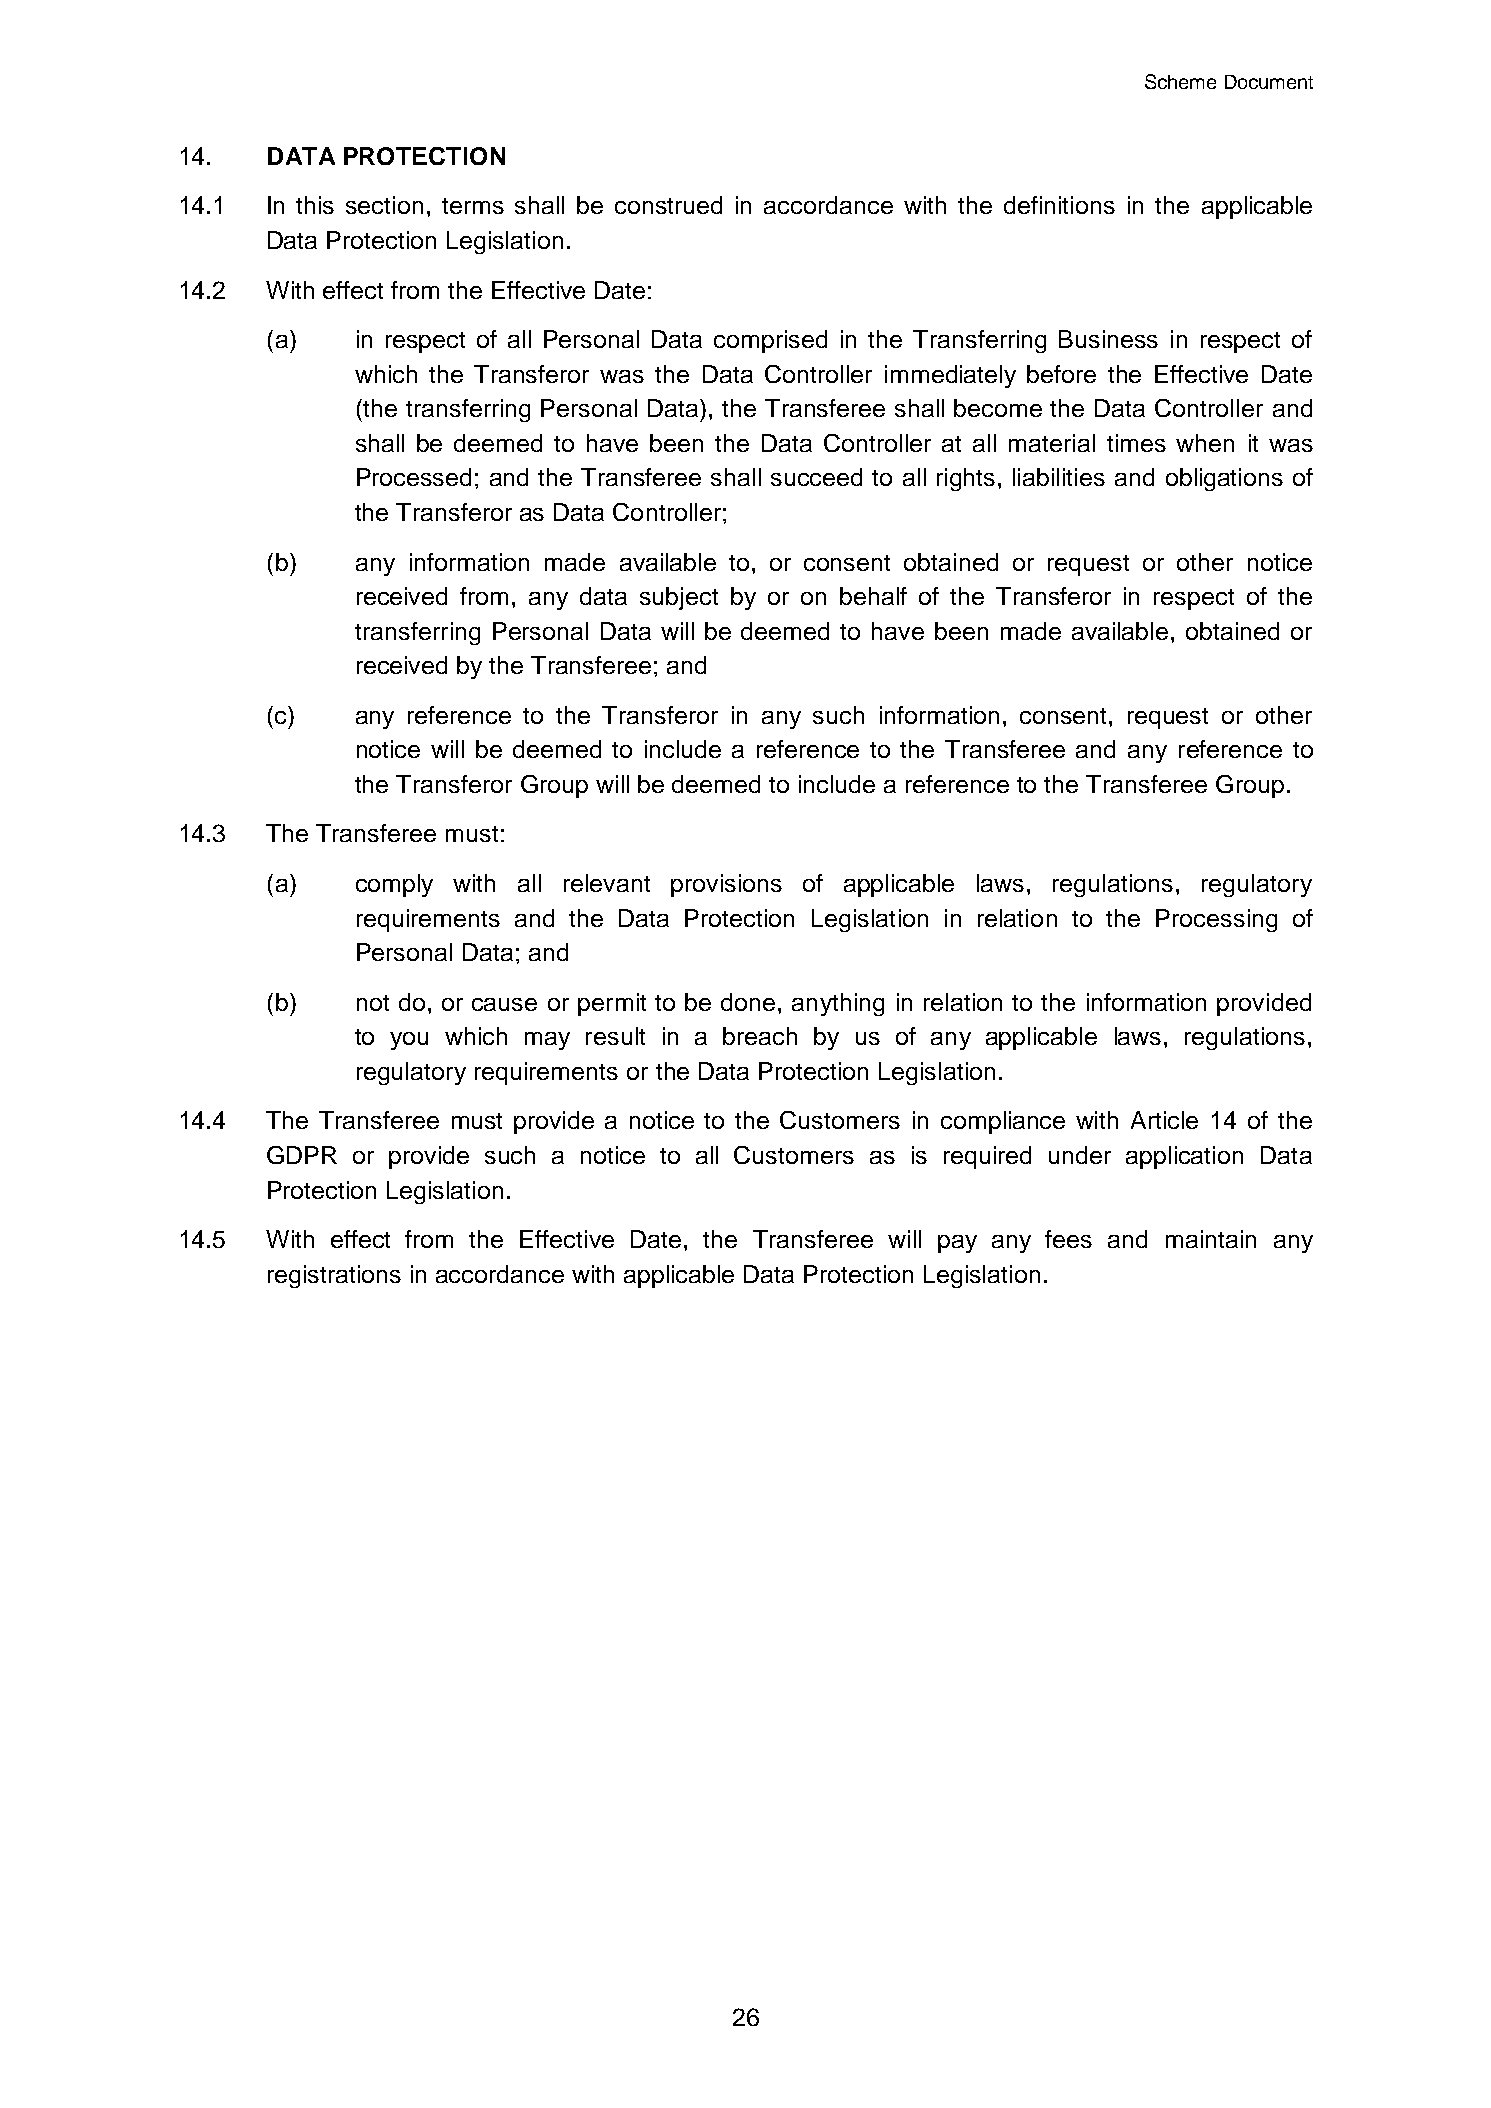  What do you see at coordinates (334, 1276) in the screenshot?
I see `registrations` at bounding box center [334, 1276].
